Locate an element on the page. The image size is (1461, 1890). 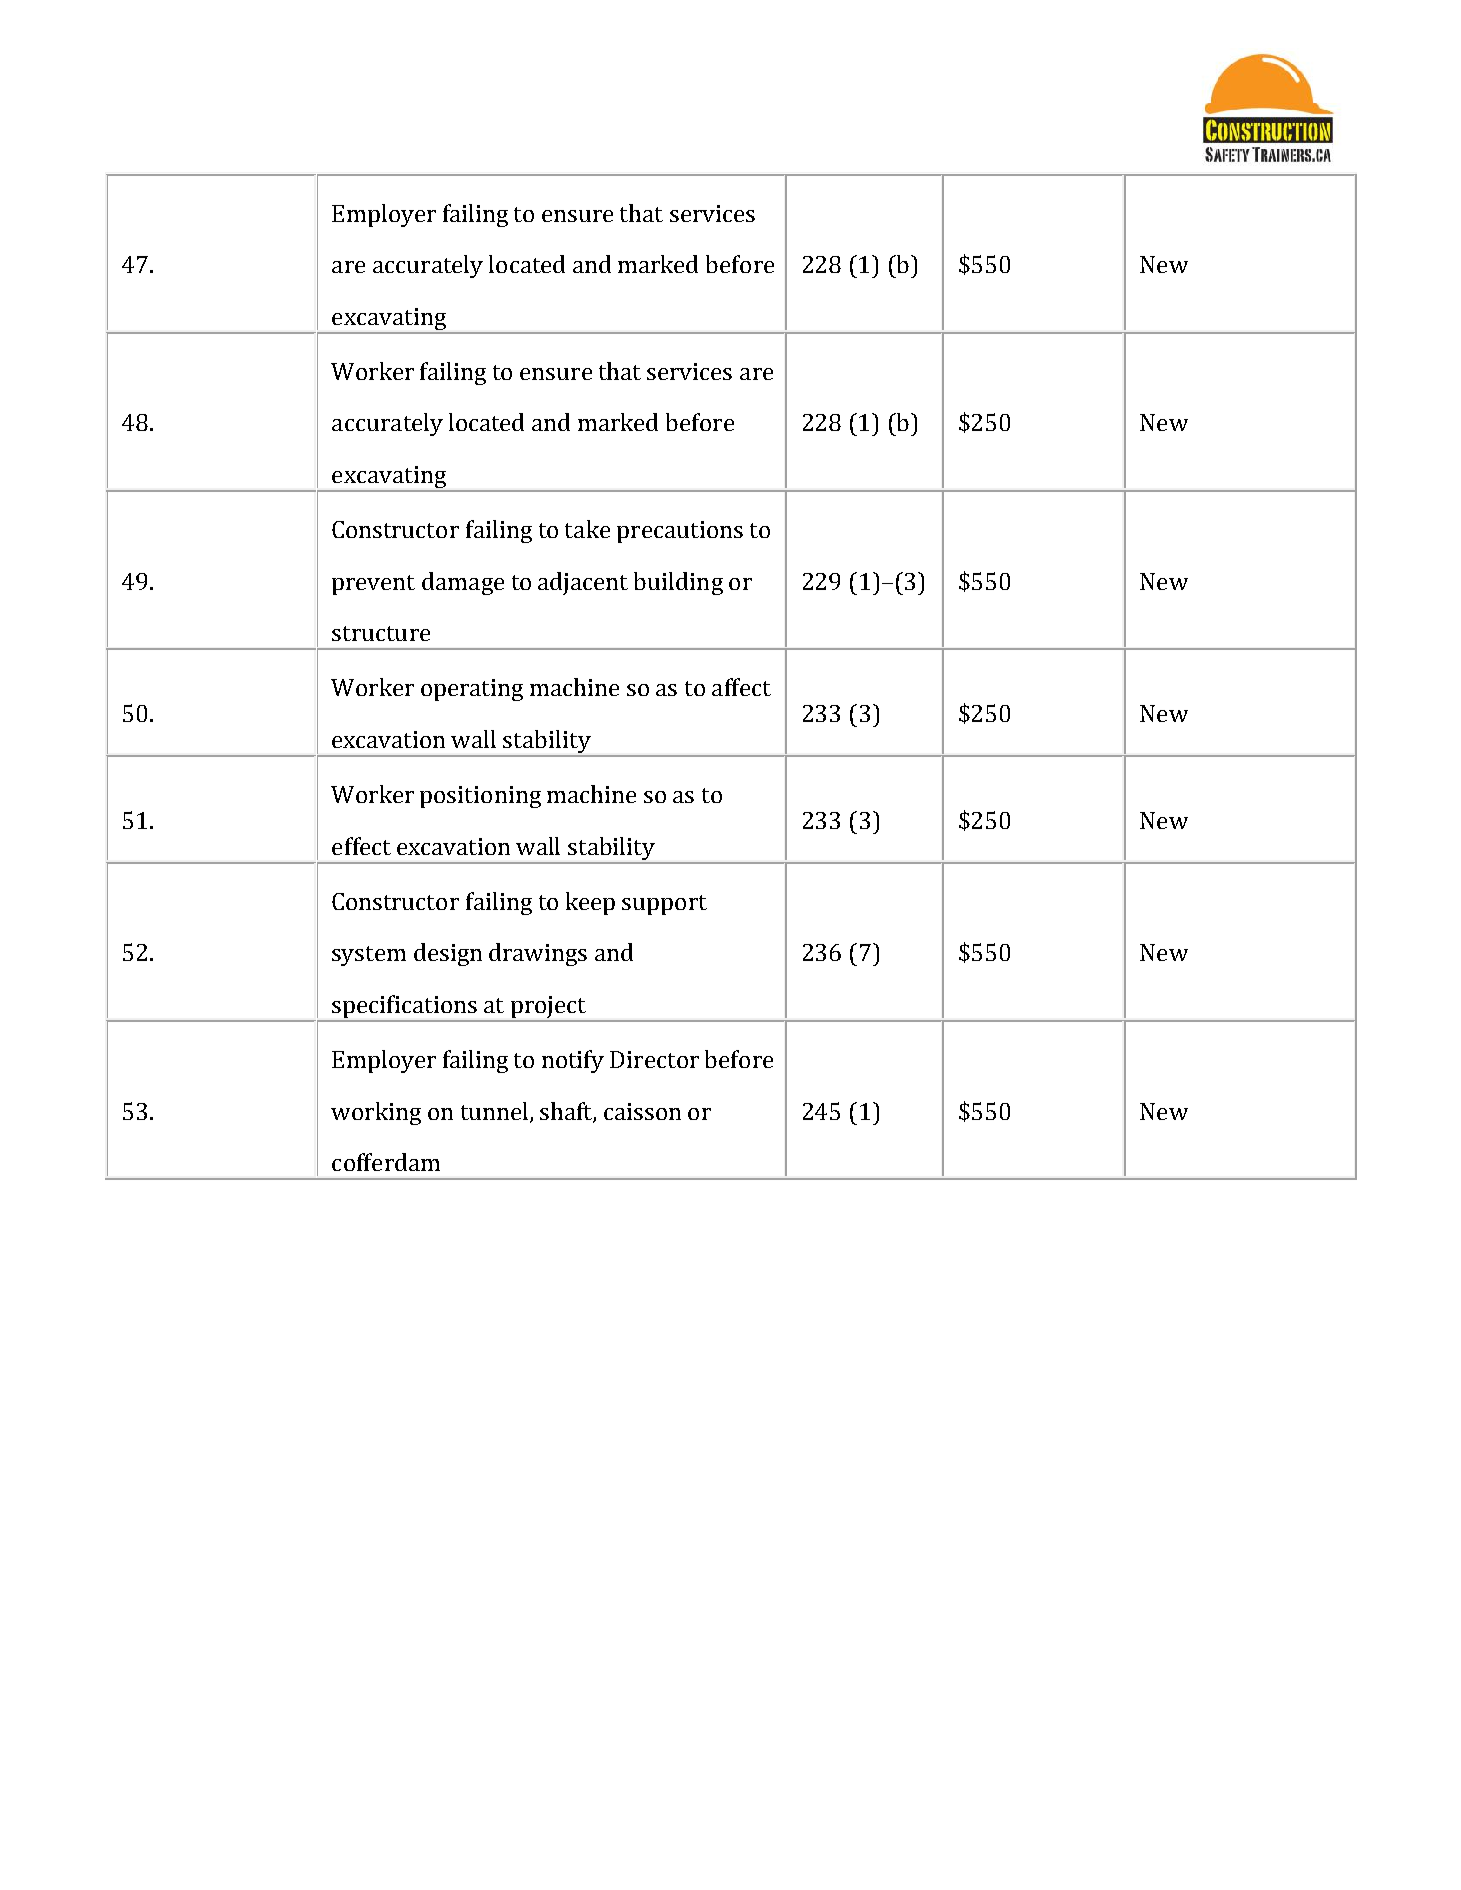
positioning is located at coordinates (480, 797).
